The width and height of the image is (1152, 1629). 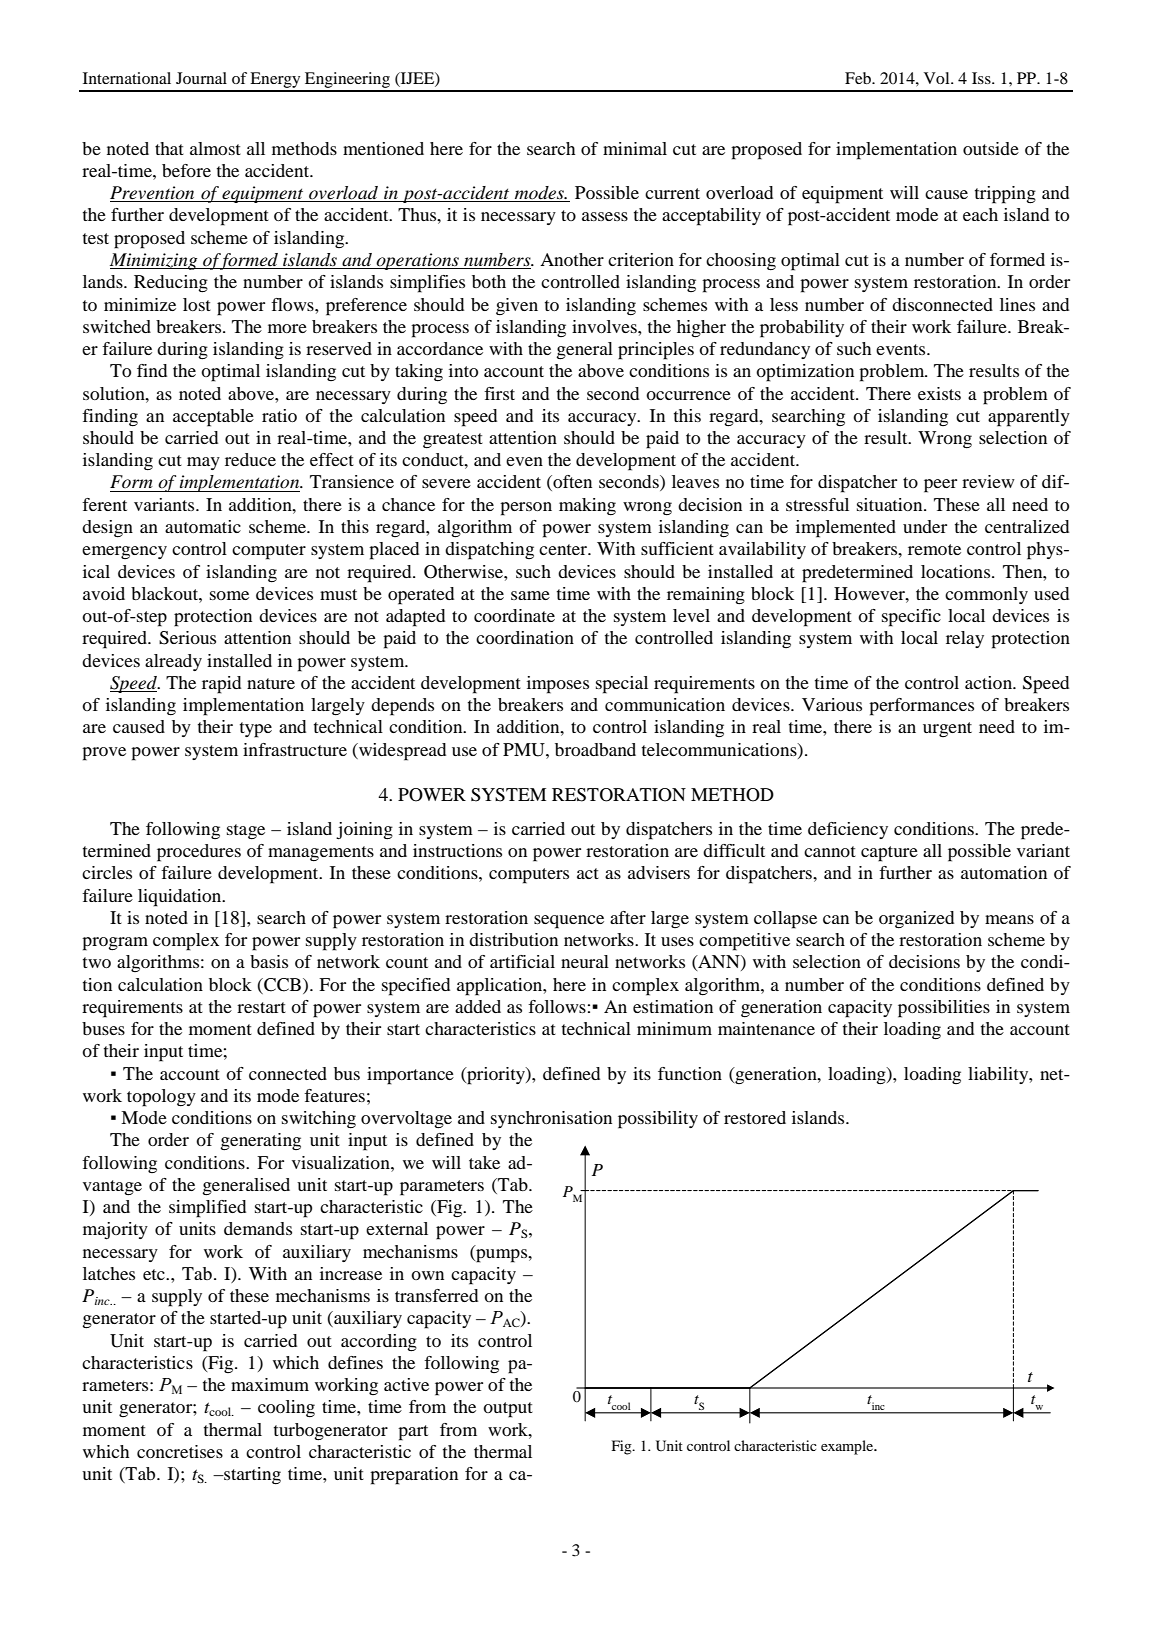 What do you see at coordinates (595, 749) in the image?
I see `broadband` at bounding box center [595, 749].
